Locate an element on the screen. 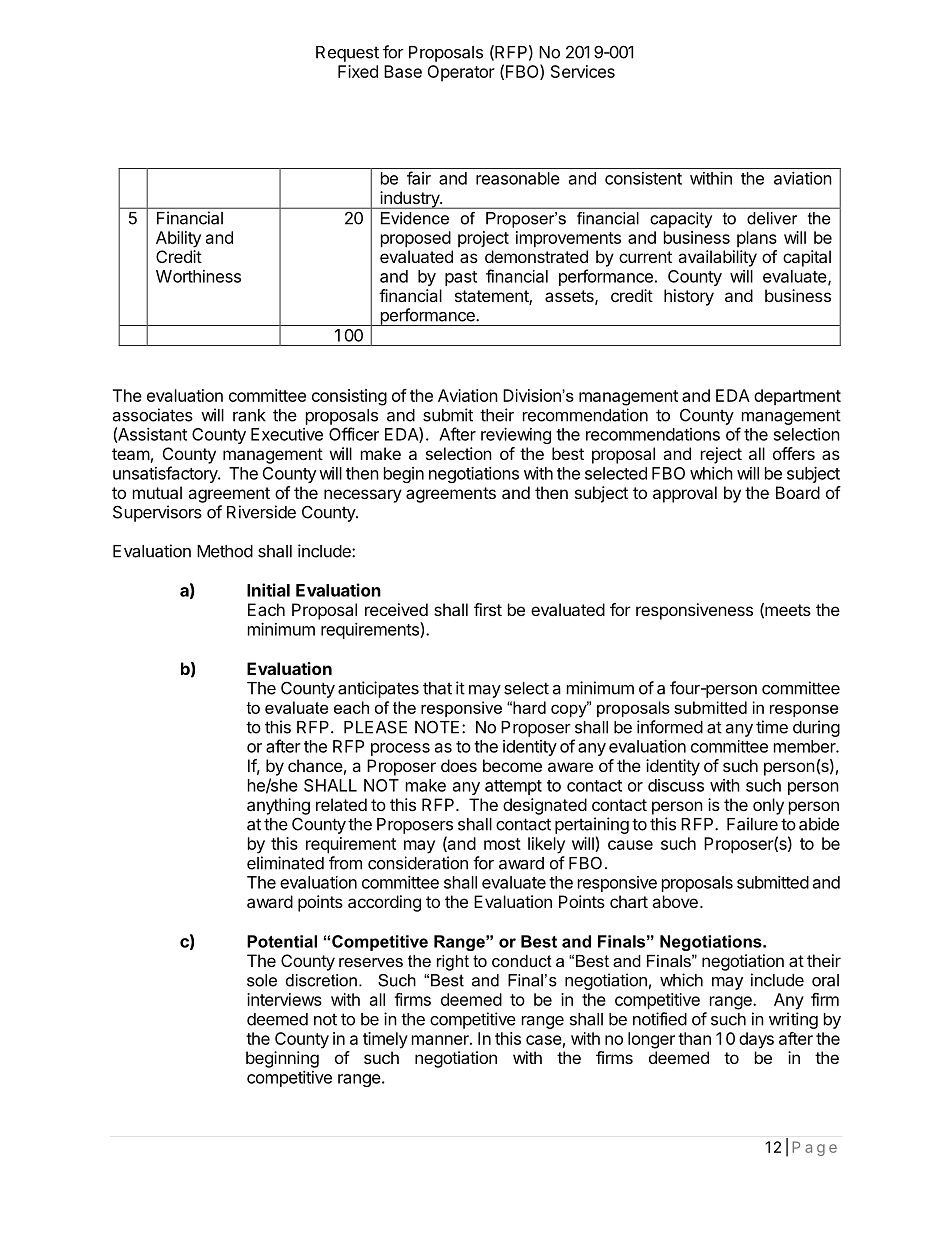 The height and width of the screenshot is (1233, 952). rank is located at coordinates (249, 415).
